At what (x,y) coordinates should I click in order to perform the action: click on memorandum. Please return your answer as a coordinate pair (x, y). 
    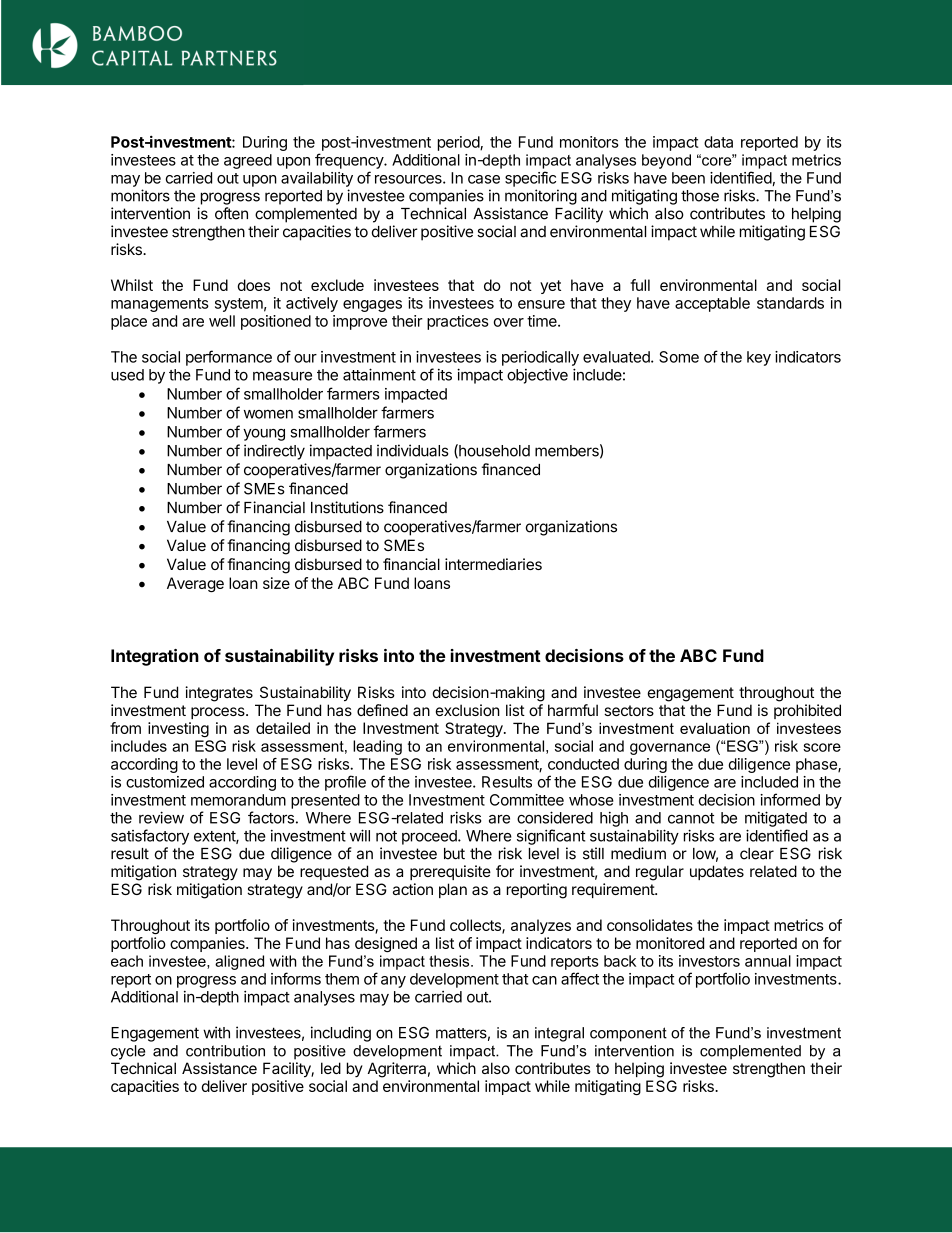
    Looking at the image, I should click on (238, 800).
